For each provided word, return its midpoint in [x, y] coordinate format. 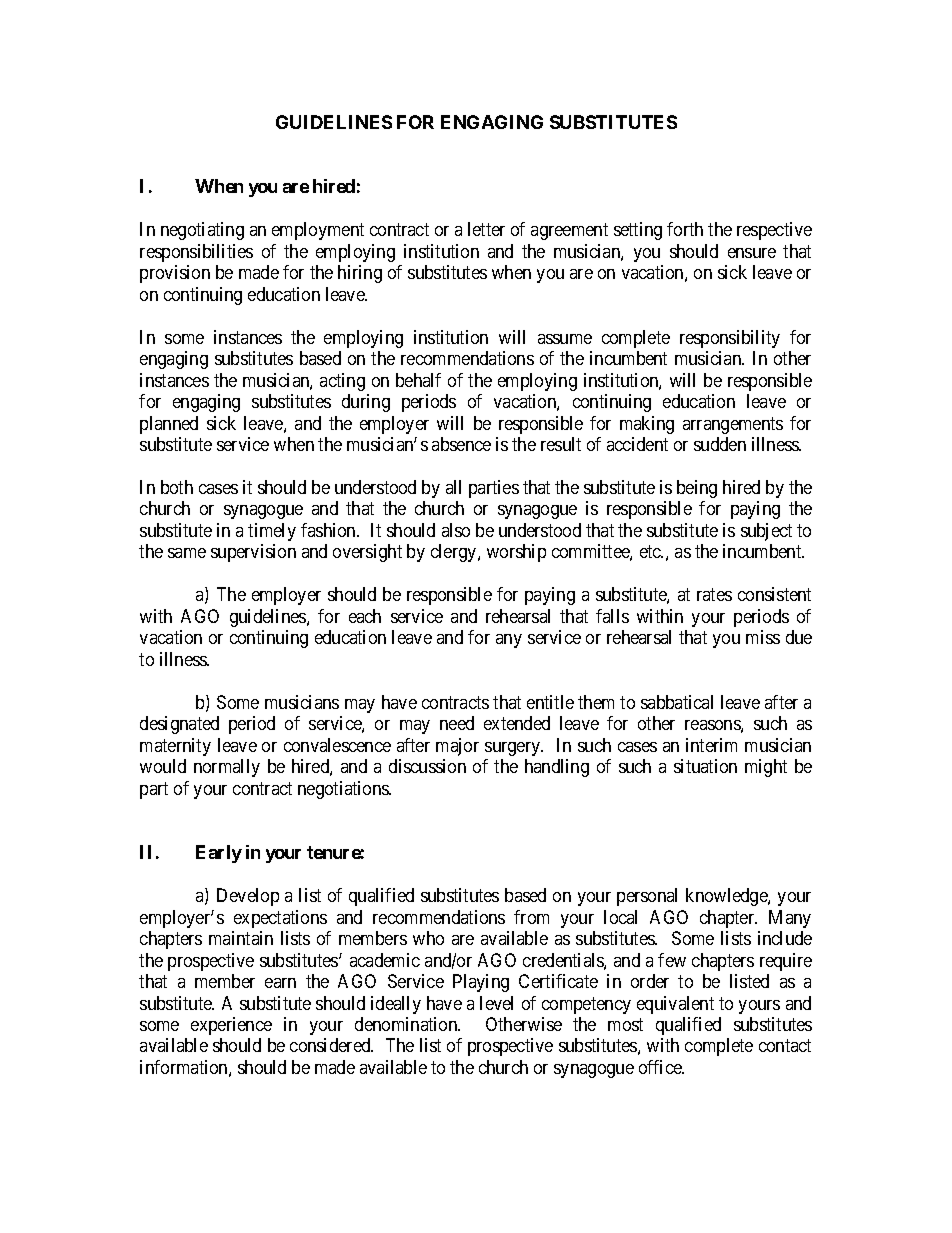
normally [227, 768]
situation [705, 766]
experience [231, 1026]
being [697, 489]
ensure [752, 253]
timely [272, 532]
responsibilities [196, 253]
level [496, 1003]
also [456, 530]
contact [785, 1046]
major [457, 747]
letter [486, 229]
